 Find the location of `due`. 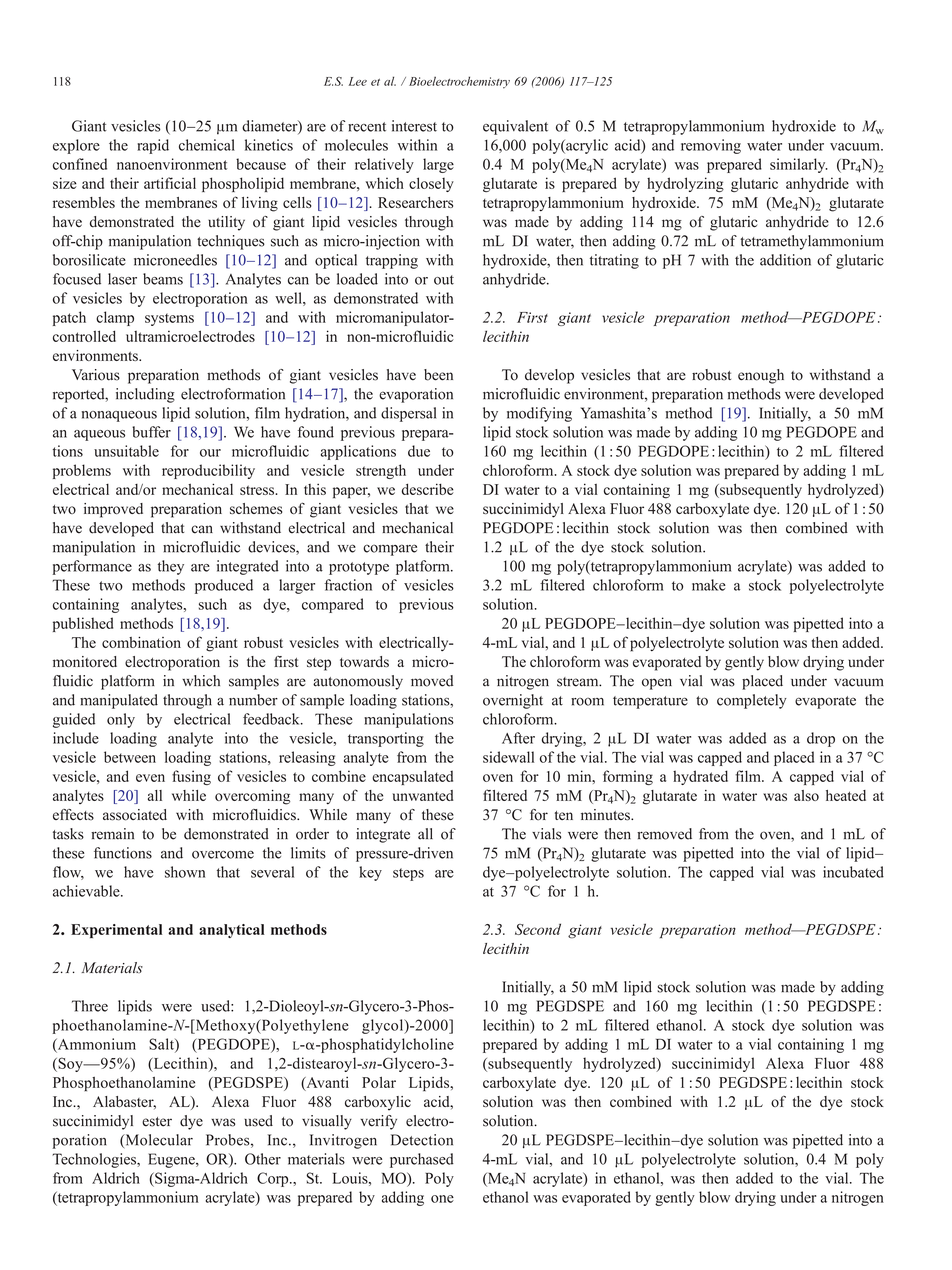

due is located at coordinates (419, 451).
